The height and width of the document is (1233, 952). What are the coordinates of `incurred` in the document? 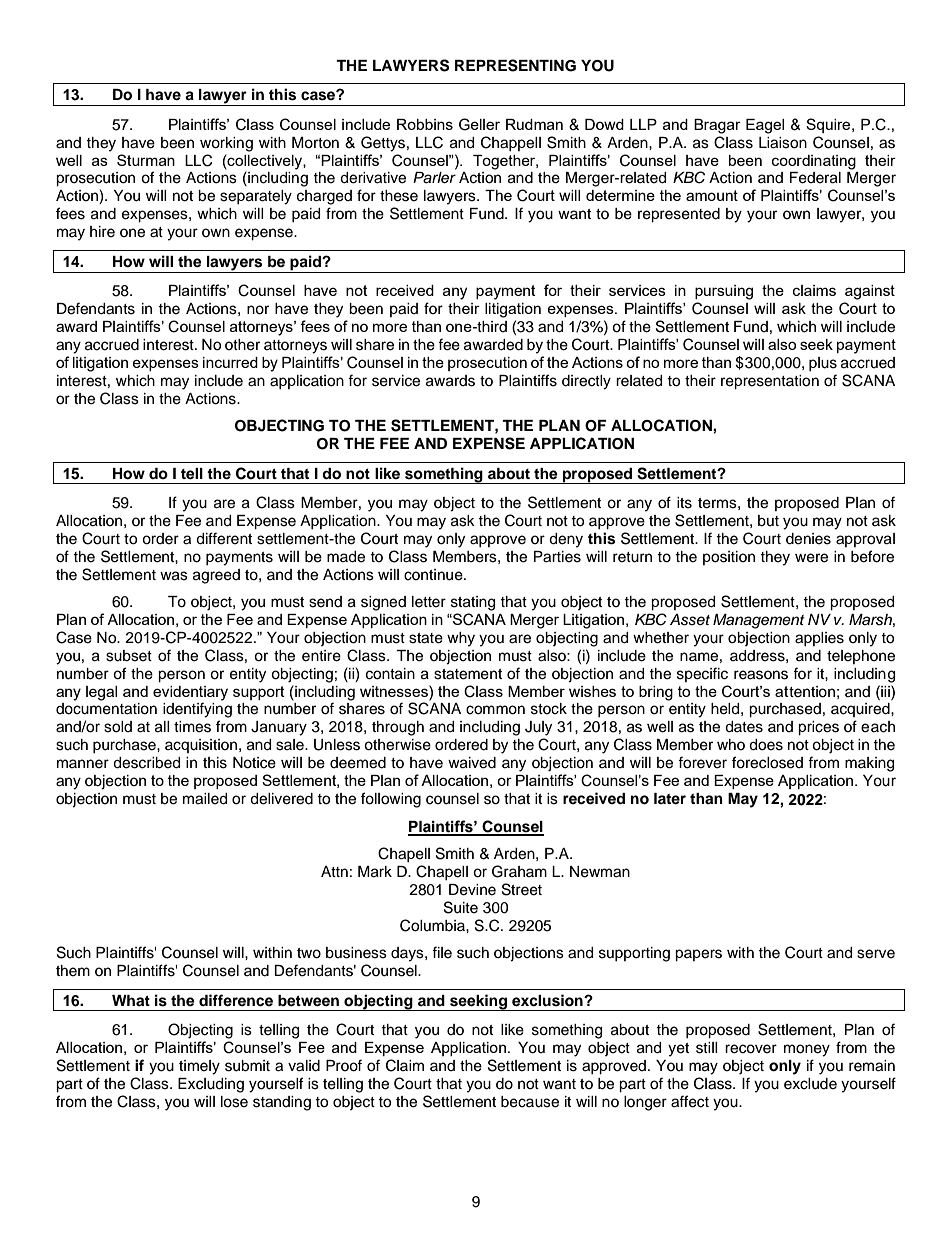 It's located at (230, 362).
